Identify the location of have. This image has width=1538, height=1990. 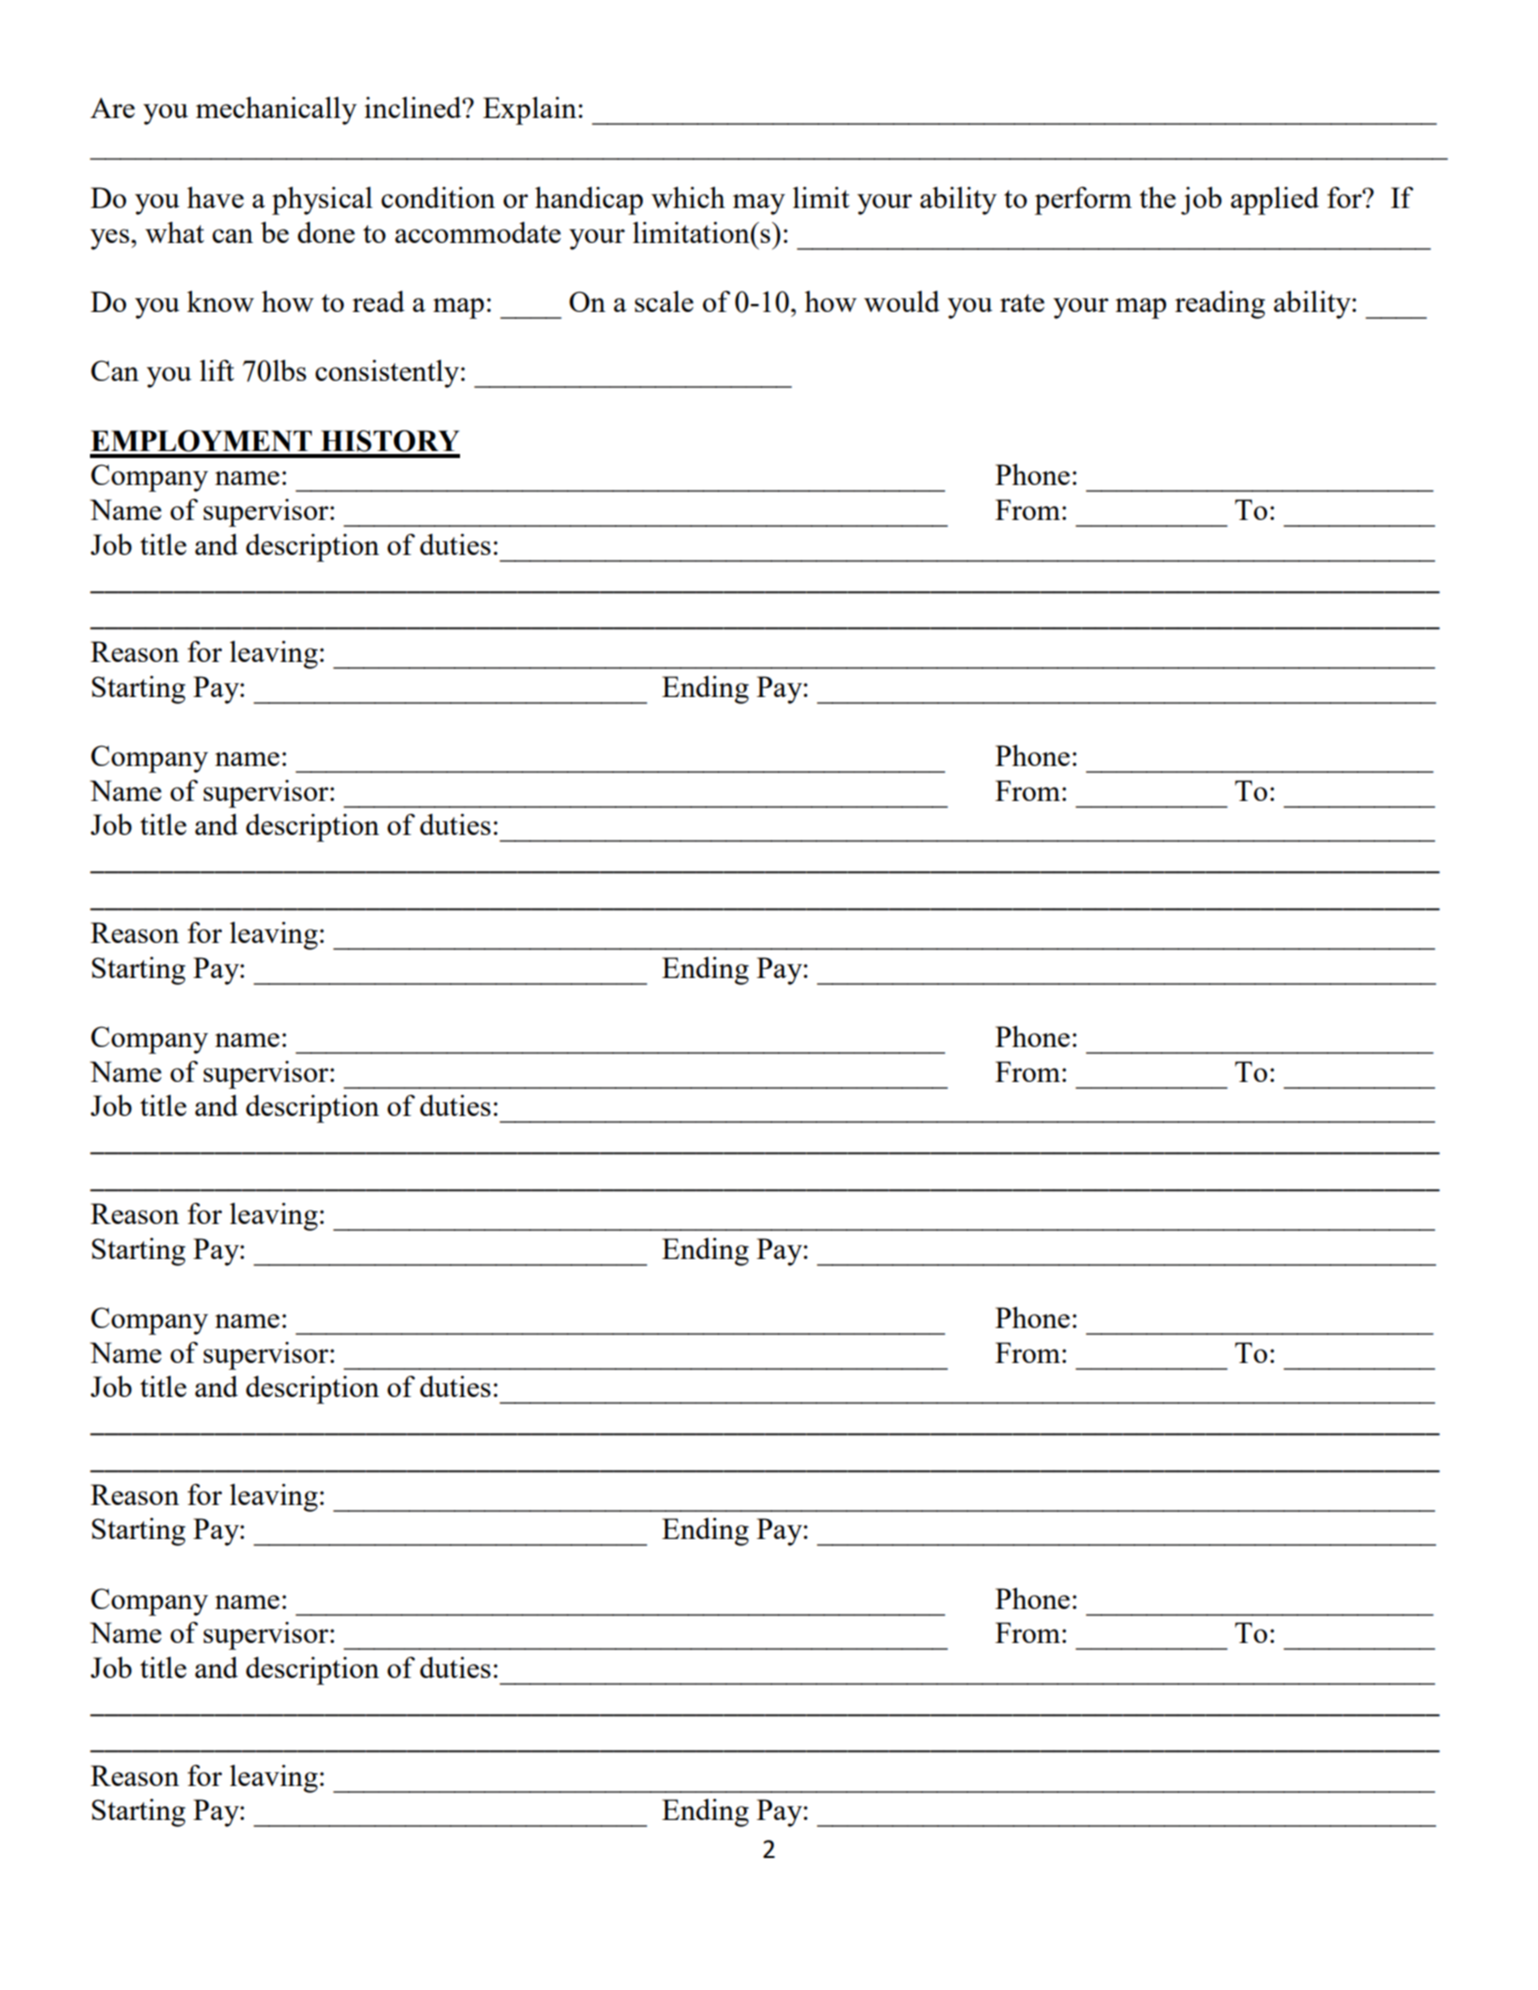
(215, 197).
